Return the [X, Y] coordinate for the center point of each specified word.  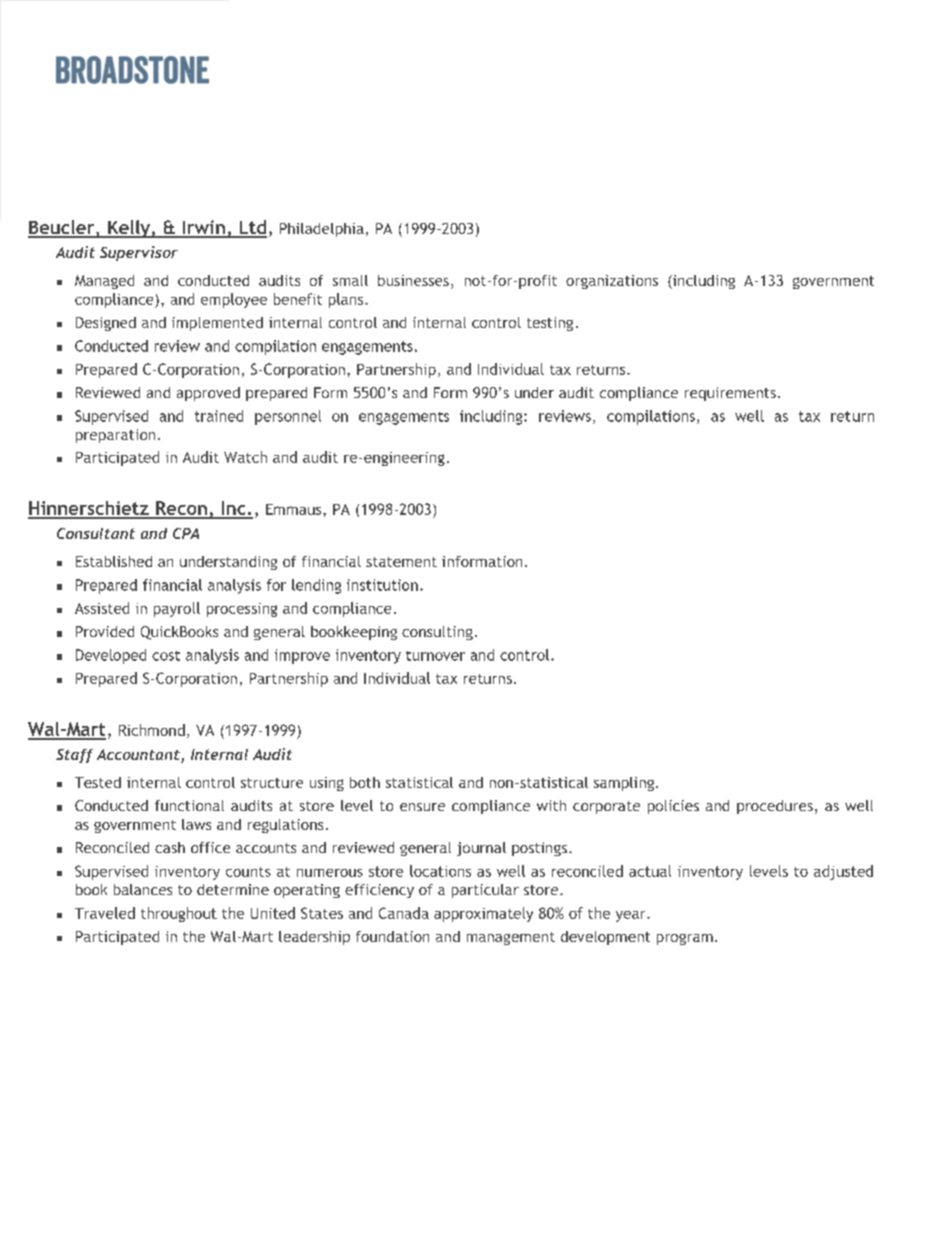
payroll [177, 609]
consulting [437, 633]
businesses [413, 280]
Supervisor [139, 253]
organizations [612, 282]
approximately [483, 914]
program [685, 939]
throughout [179, 914]
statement [401, 562]
